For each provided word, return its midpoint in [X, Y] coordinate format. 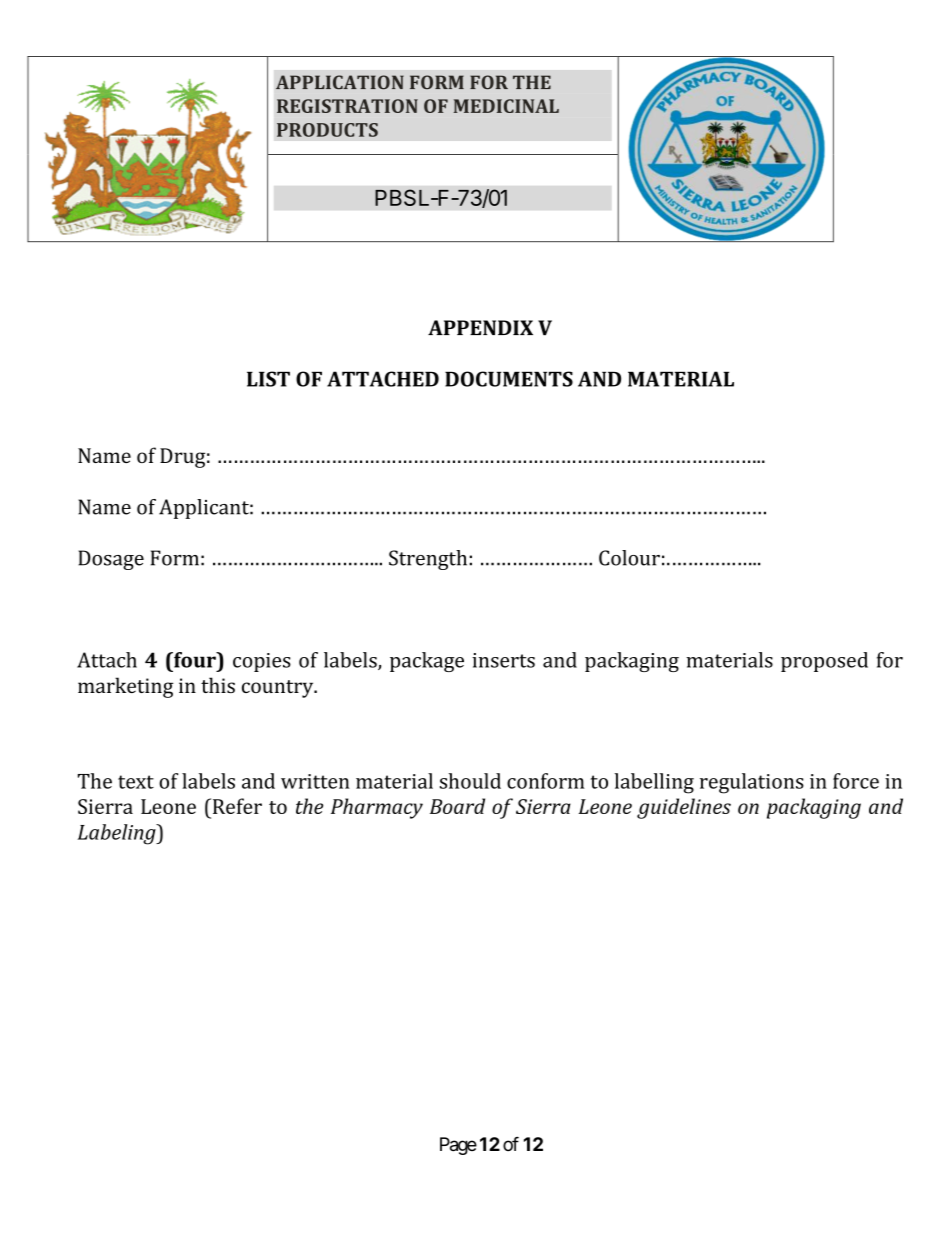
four [195, 660]
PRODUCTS [327, 130]
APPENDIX [480, 327]
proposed [824, 662]
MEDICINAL [506, 106]
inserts [503, 660]
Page [458, 1146]
